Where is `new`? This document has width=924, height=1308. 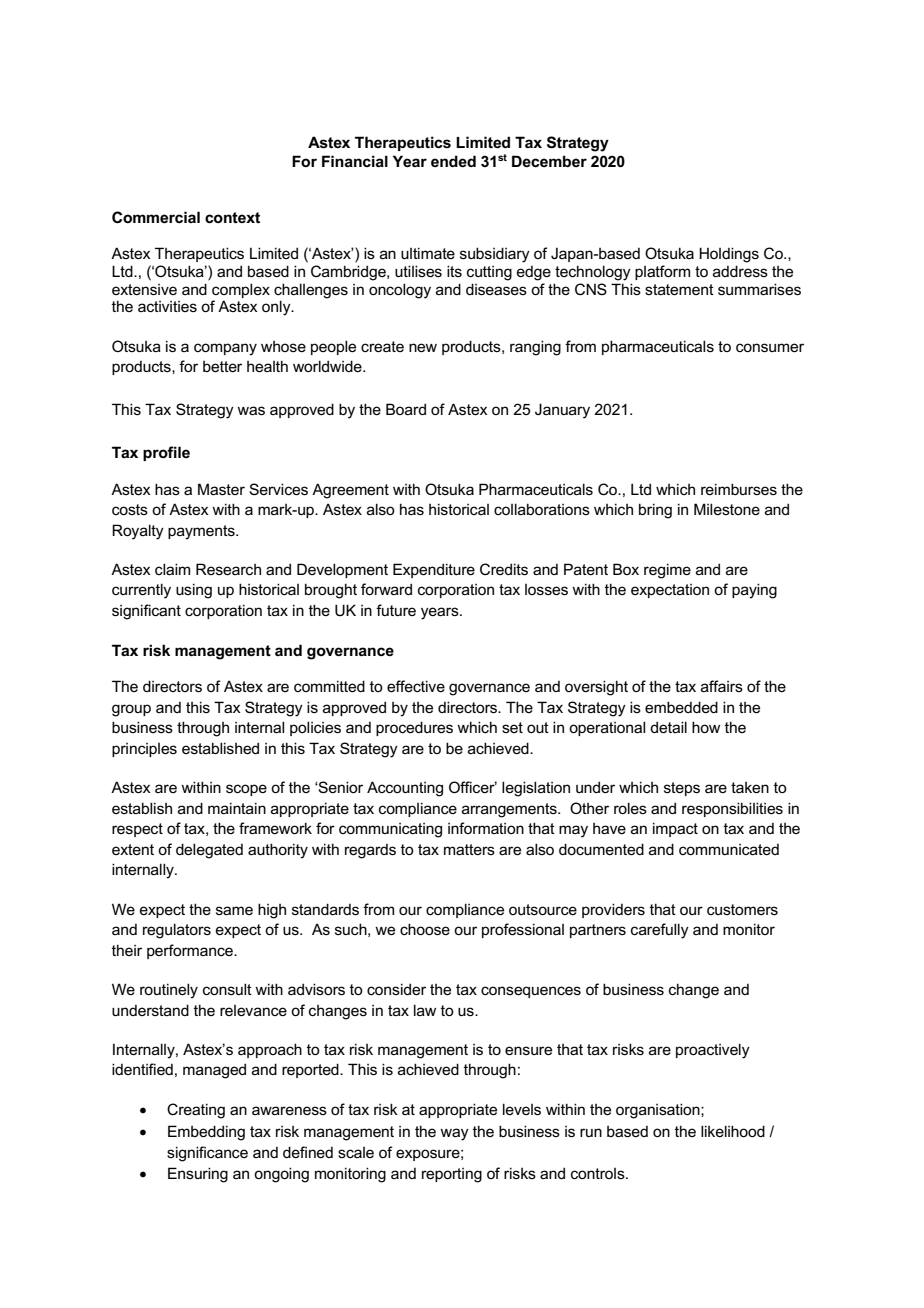
new is located at coordinates (423, 347).
